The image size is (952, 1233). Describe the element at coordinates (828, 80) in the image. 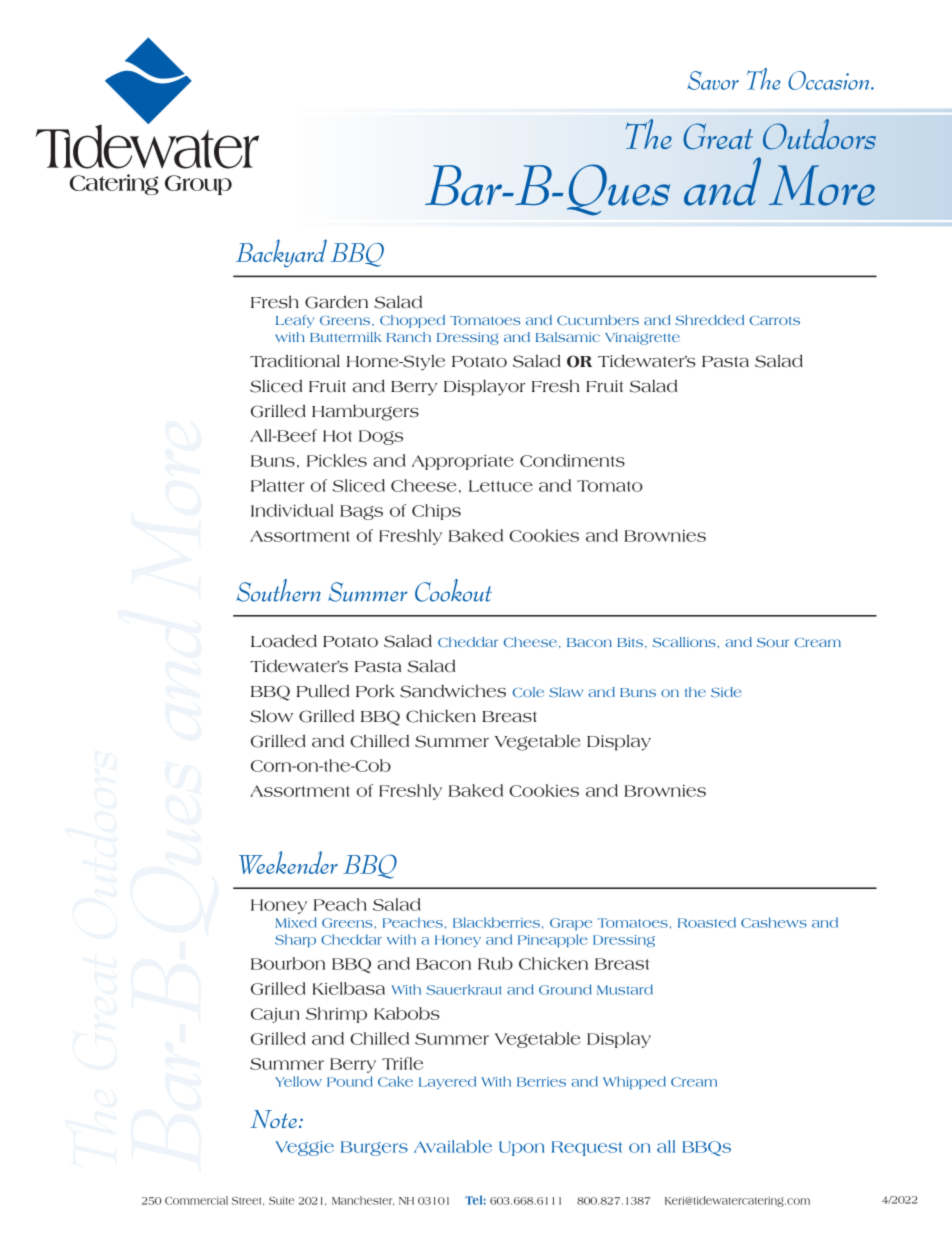

I see `Occasion` at that location.
